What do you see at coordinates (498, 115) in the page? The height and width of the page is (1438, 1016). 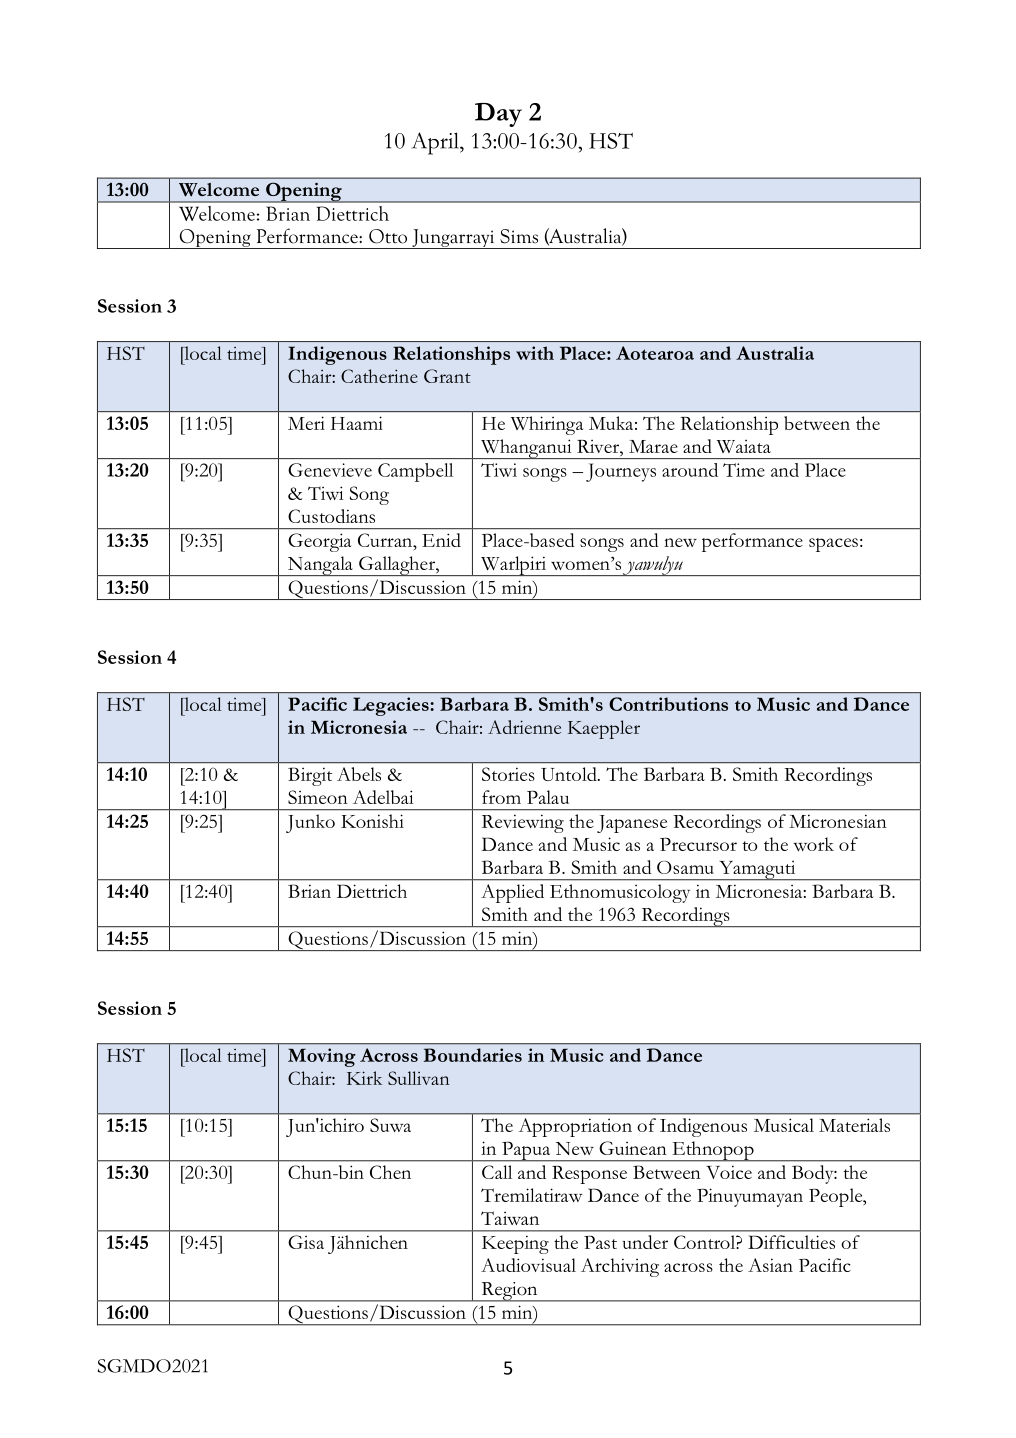 I see `Day` at bounding box center [498, 115].
